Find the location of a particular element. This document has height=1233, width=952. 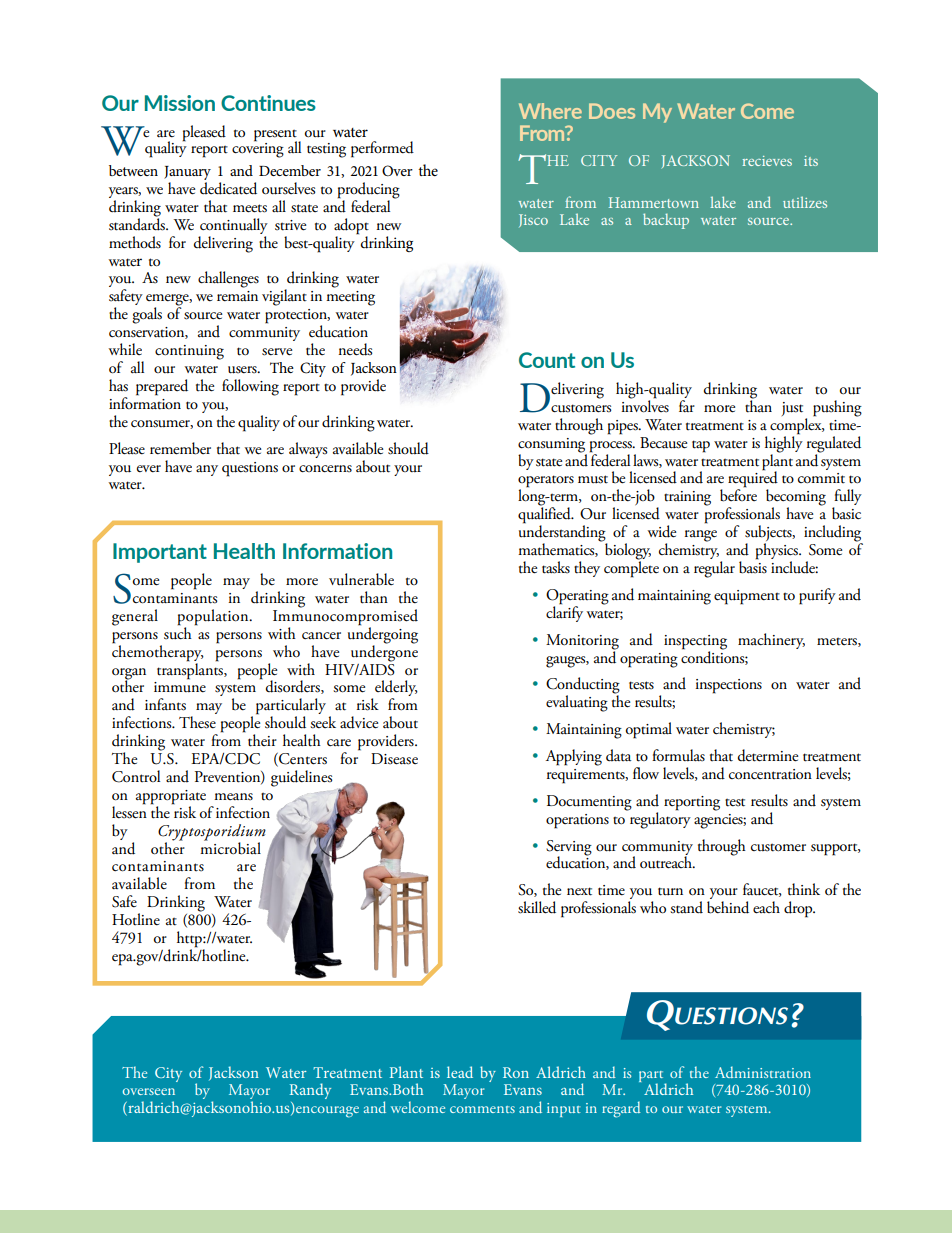

just is located at coordinates (792, 409).
